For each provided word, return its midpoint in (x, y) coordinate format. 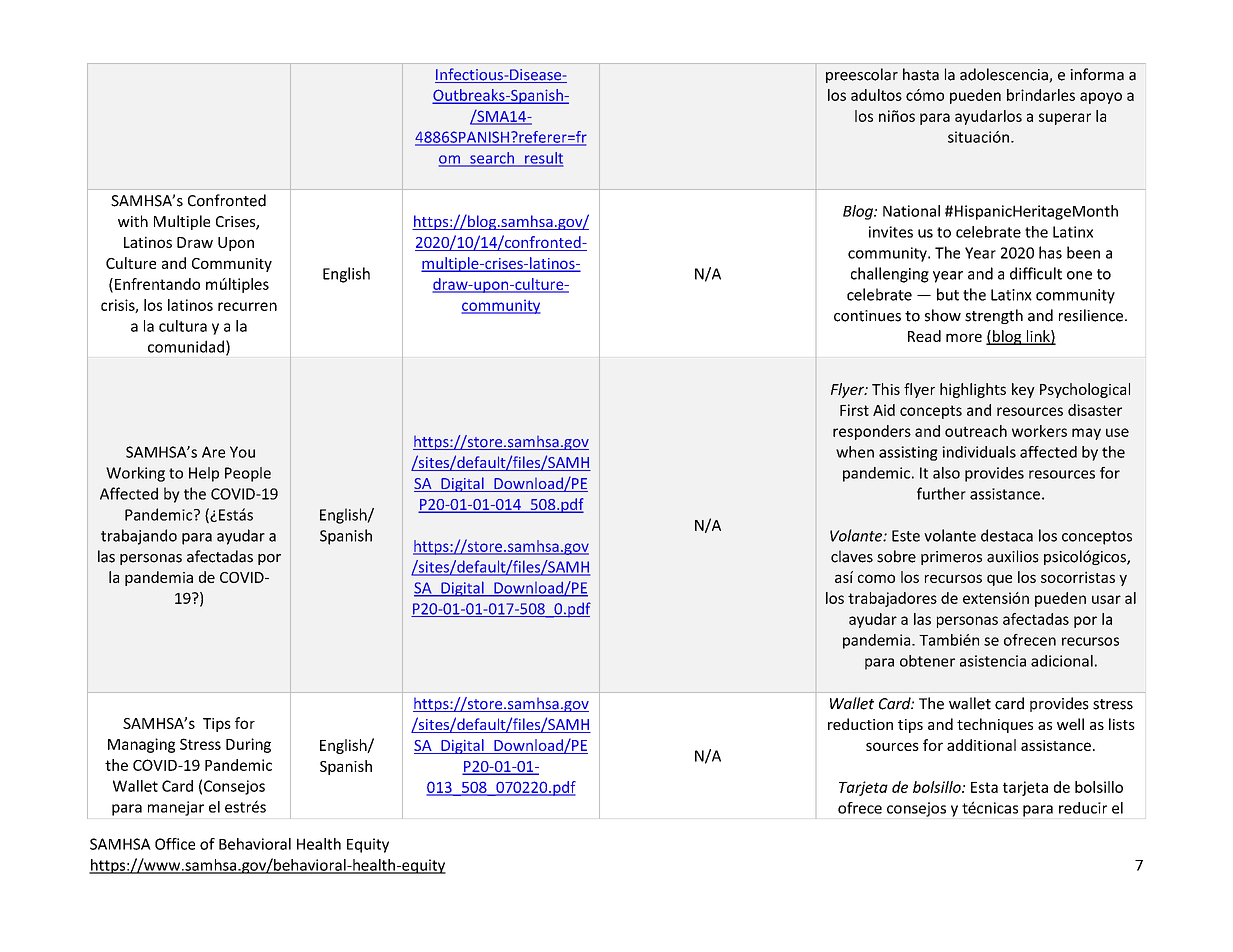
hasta (921, 74)
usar (1106, 599)
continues (867, 316)
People (248, 474)
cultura (183, 326)
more (964, 337)
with (133, 221)
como (876, 578)
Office (175, 844)
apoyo (1101, 98)
